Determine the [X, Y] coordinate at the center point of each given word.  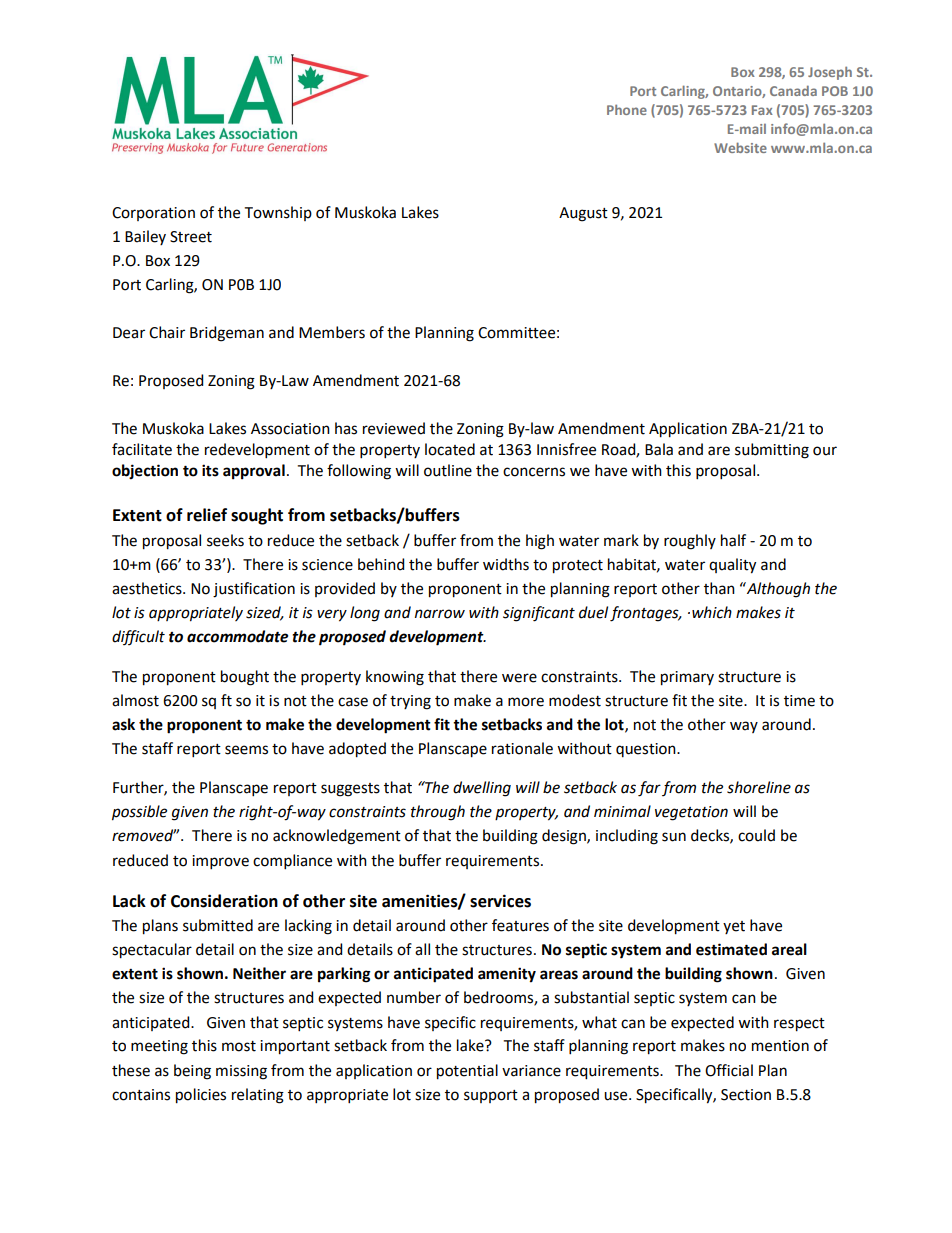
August [583, 214]
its [210, 470]
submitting [772, 451]
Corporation [153, 214]
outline [448, 470]
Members [332, 332]
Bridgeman [227, 334]
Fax [762, 110]
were [519, 678]
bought [245, 678]
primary [687, 678]
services [500, 901]
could [756, 835]
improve [220, 862]
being [192, 1072]
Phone [627, 109]
